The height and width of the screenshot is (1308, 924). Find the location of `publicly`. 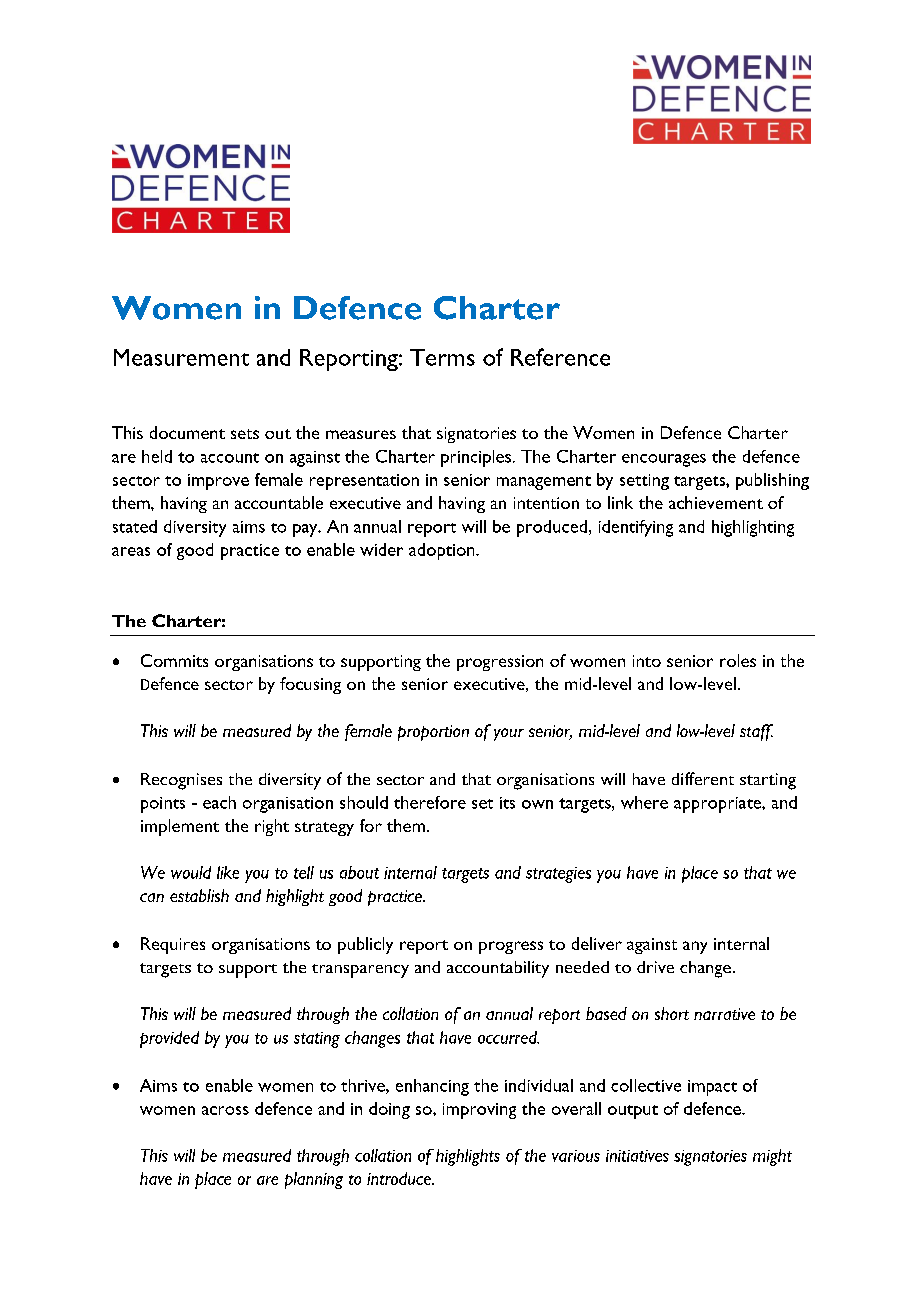

publicly is located at coordinates (365, 945).
